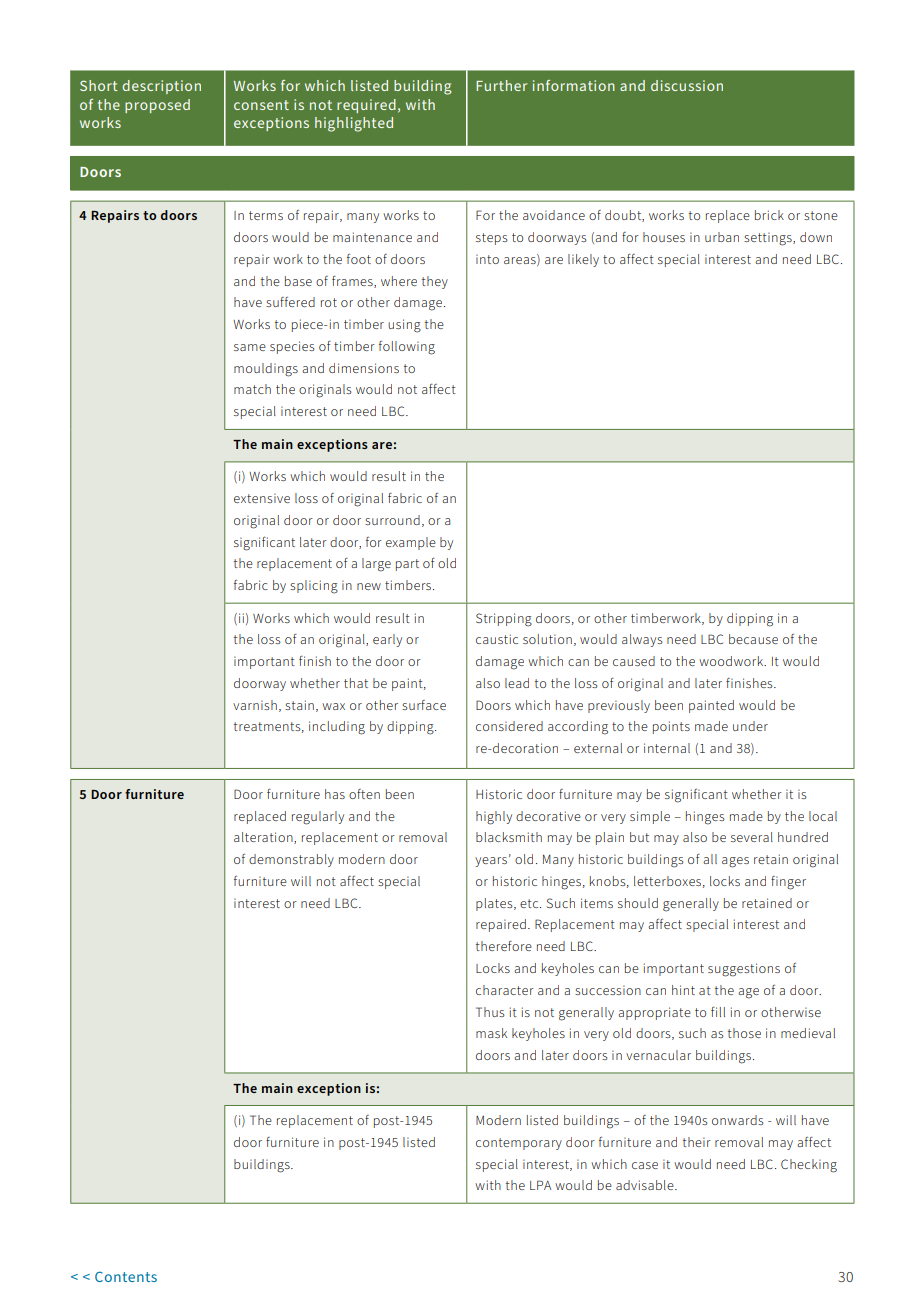  I want to click on because, so click(753, 639).
